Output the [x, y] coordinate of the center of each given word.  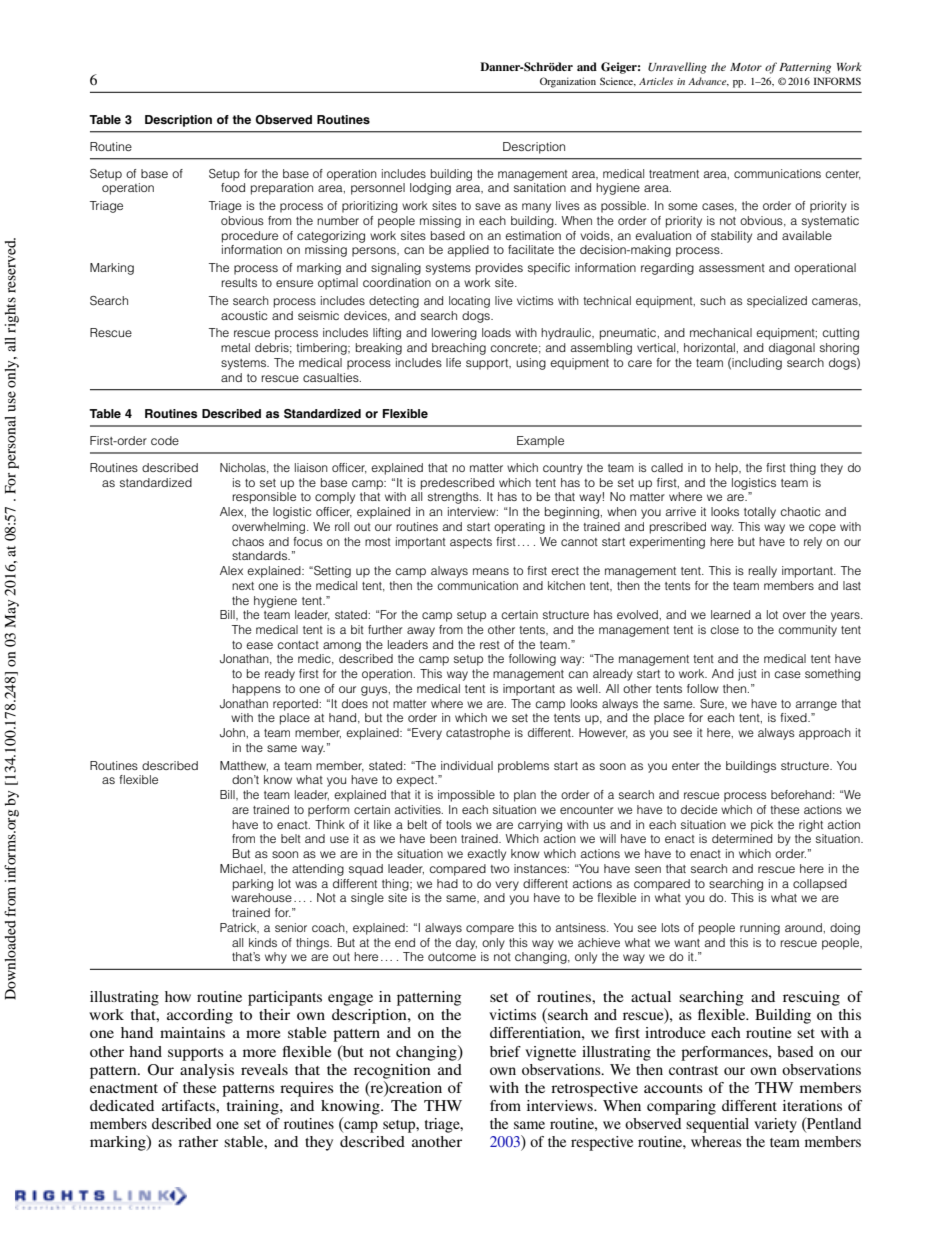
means [491, 571]
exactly [486, 855]
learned [730, 614]
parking [253, 885]
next [243, 586]
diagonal [792, 349]
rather [198, 1141]
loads [496, 332]
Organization [568, 82]
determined [742, 838]
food [233, 187]
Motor [746, 67]
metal [235, 347]
